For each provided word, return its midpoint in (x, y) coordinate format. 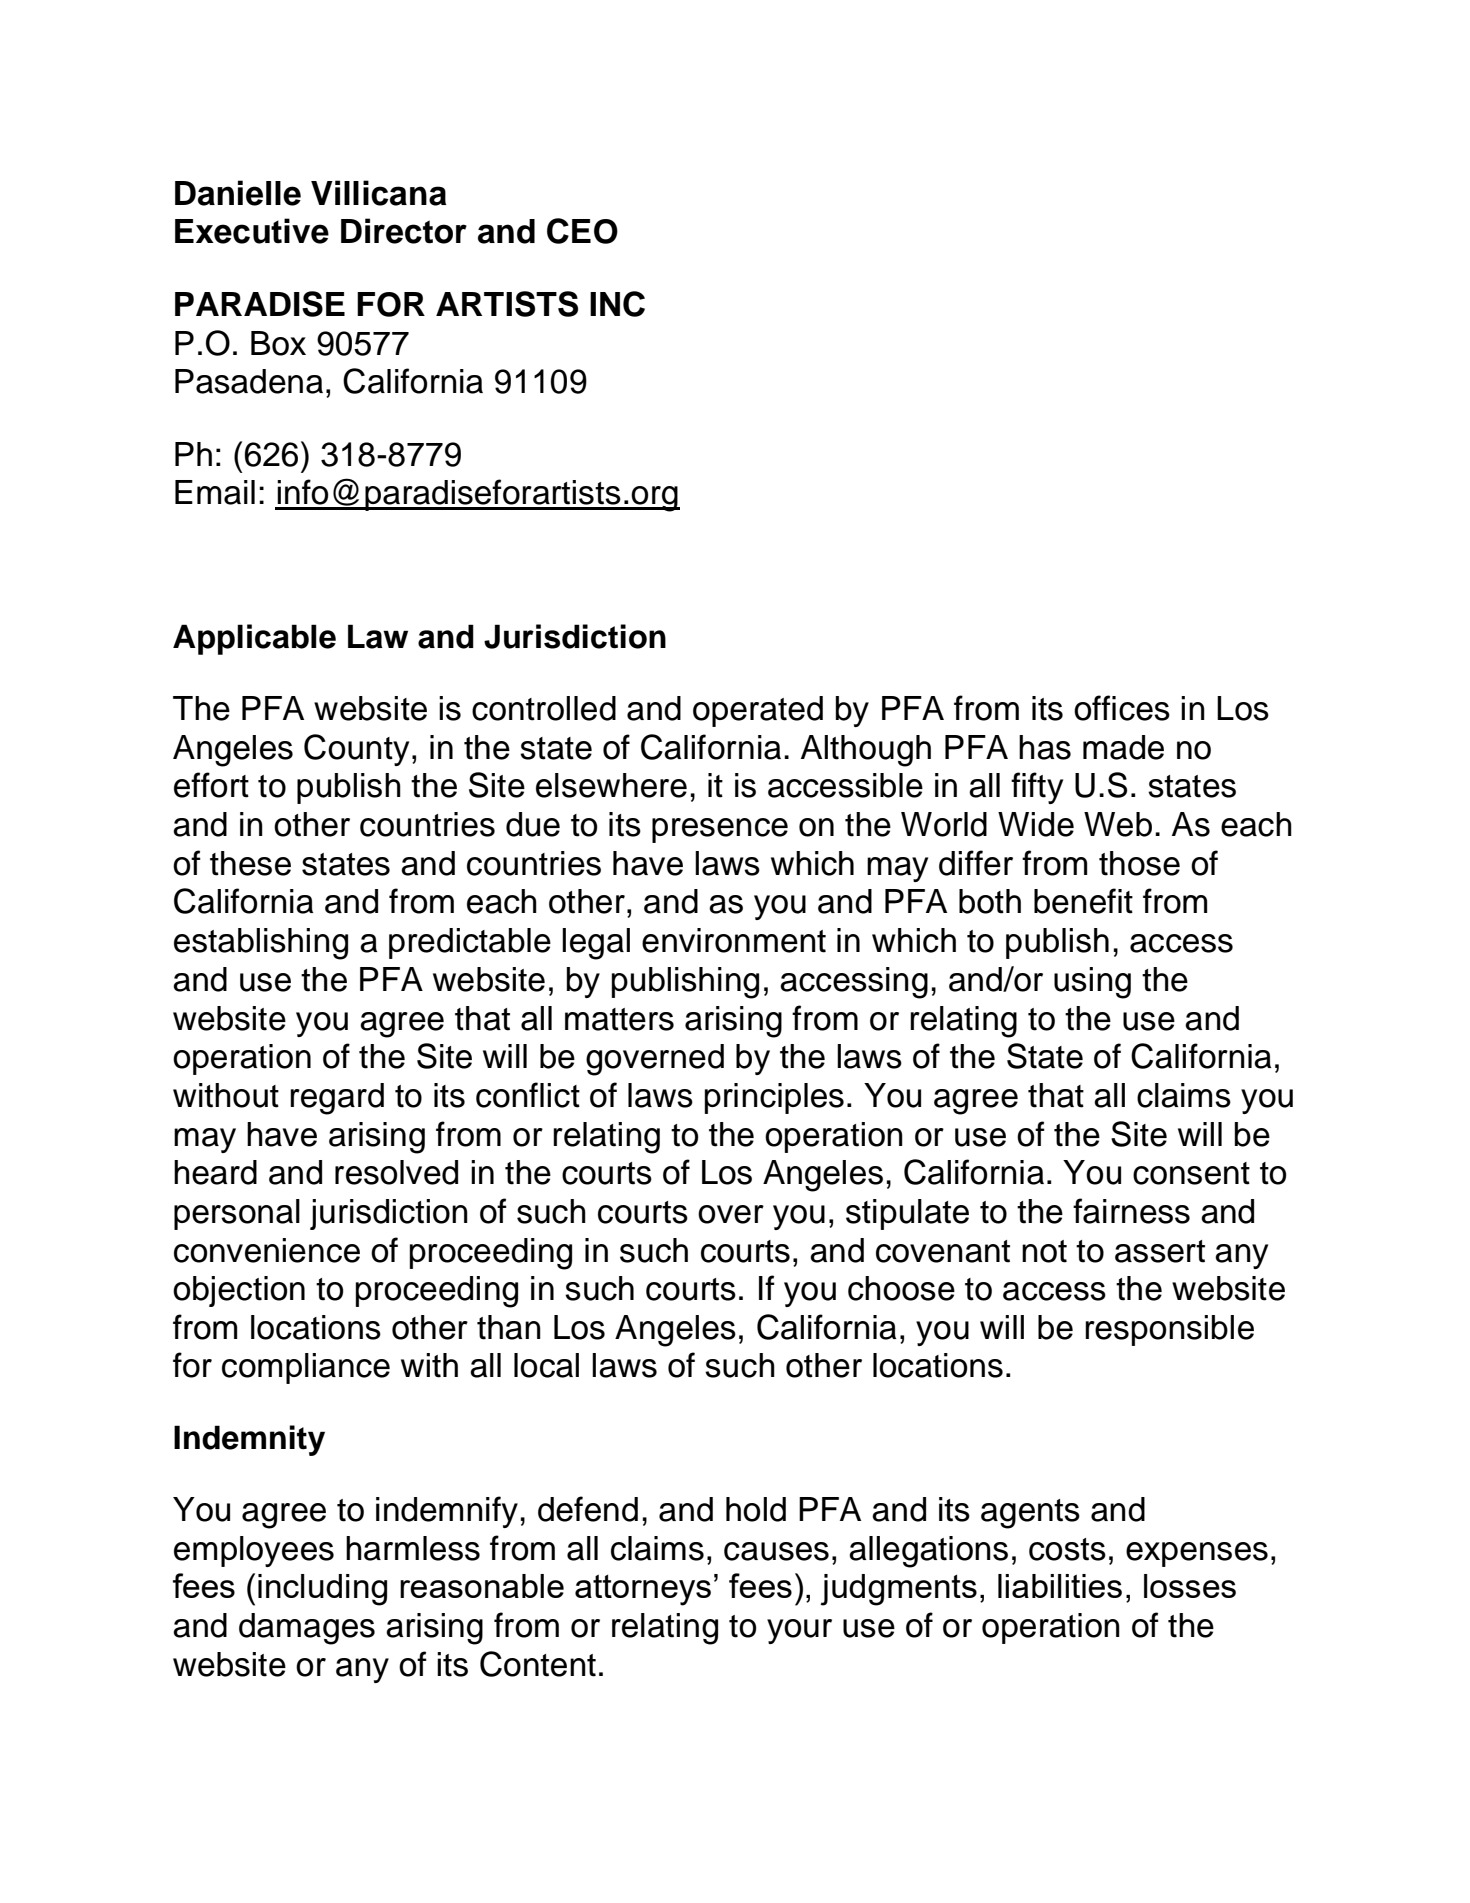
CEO (582, 231)
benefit (1083, 901)
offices (1122, 708)
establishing (261, 944)
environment (734, 940)
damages (307, 1629)
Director (404, 231)
